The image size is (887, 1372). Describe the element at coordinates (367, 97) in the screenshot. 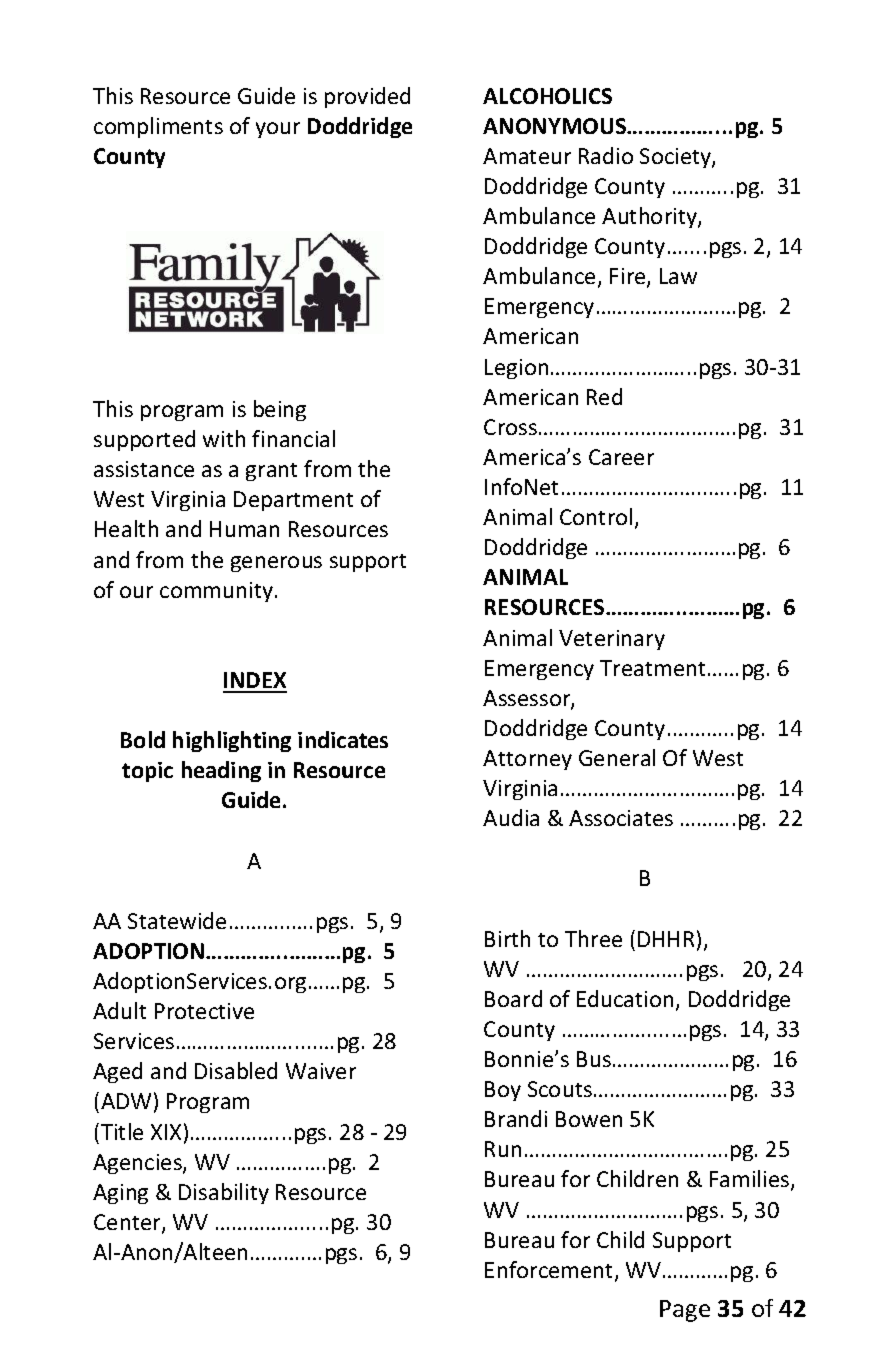

I see `provided` at that location.
